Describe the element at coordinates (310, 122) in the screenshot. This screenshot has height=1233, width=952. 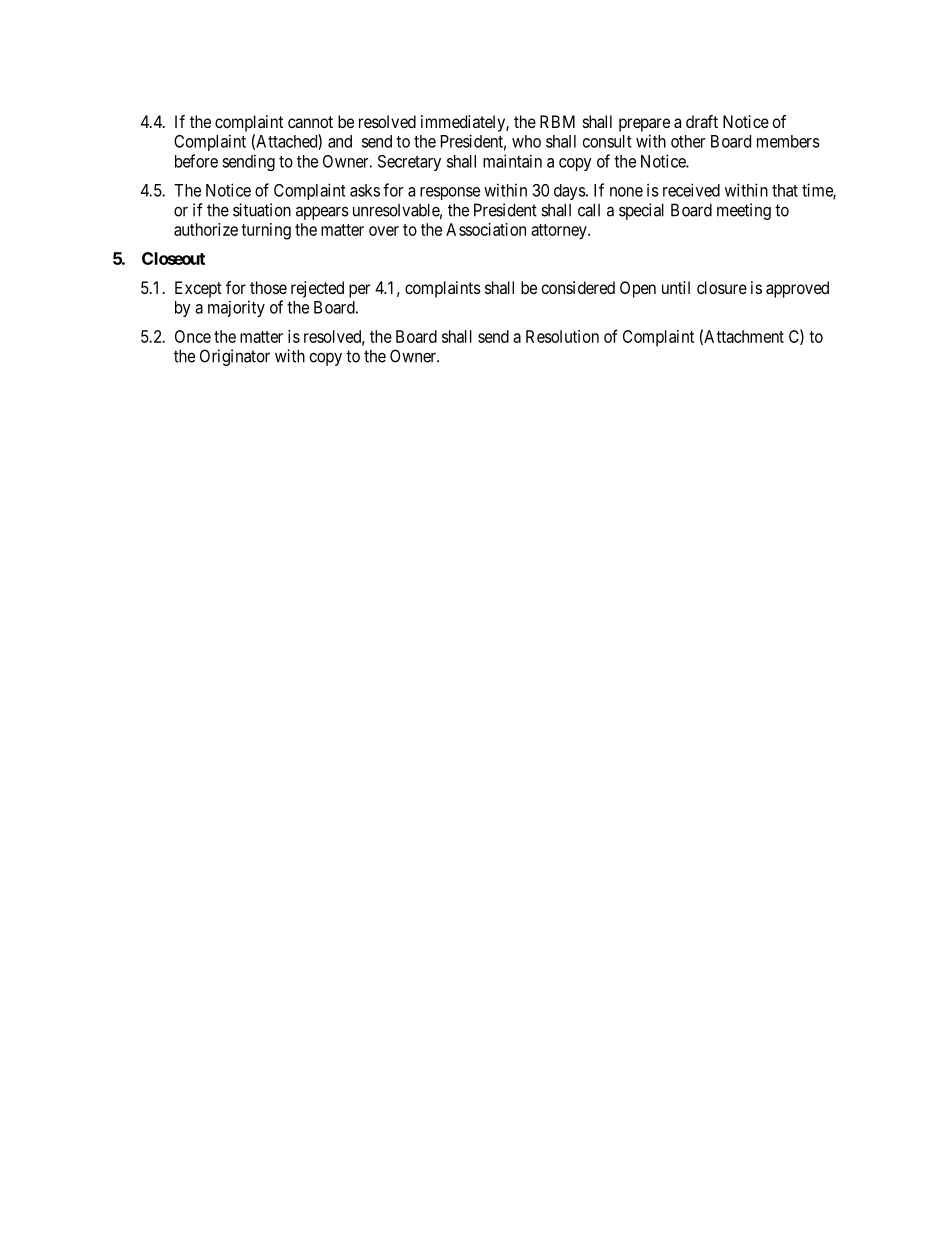
I see `cannot` at that location.
